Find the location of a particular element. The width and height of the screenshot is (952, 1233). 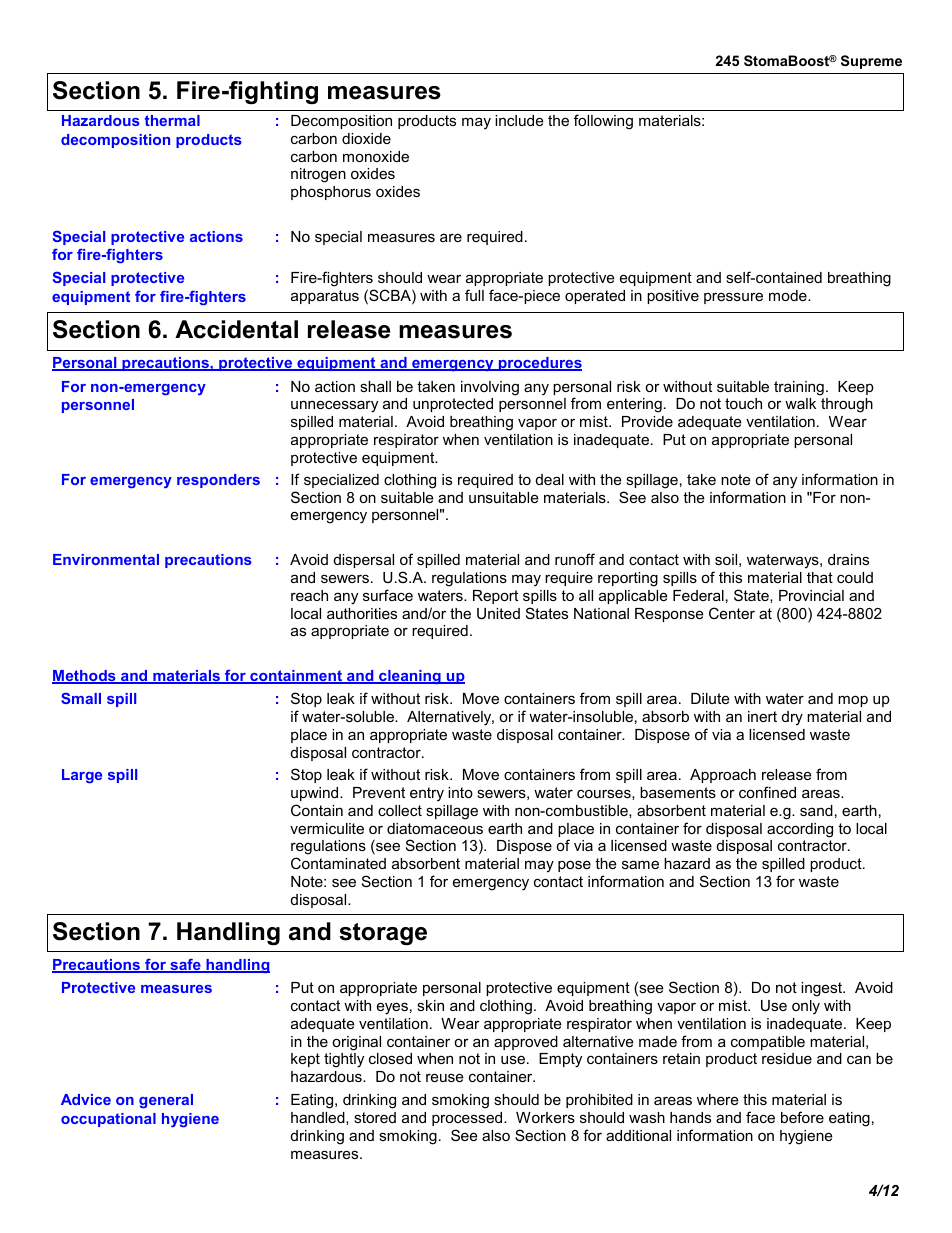

diatomaceous is located at coordinates (435, 828).
